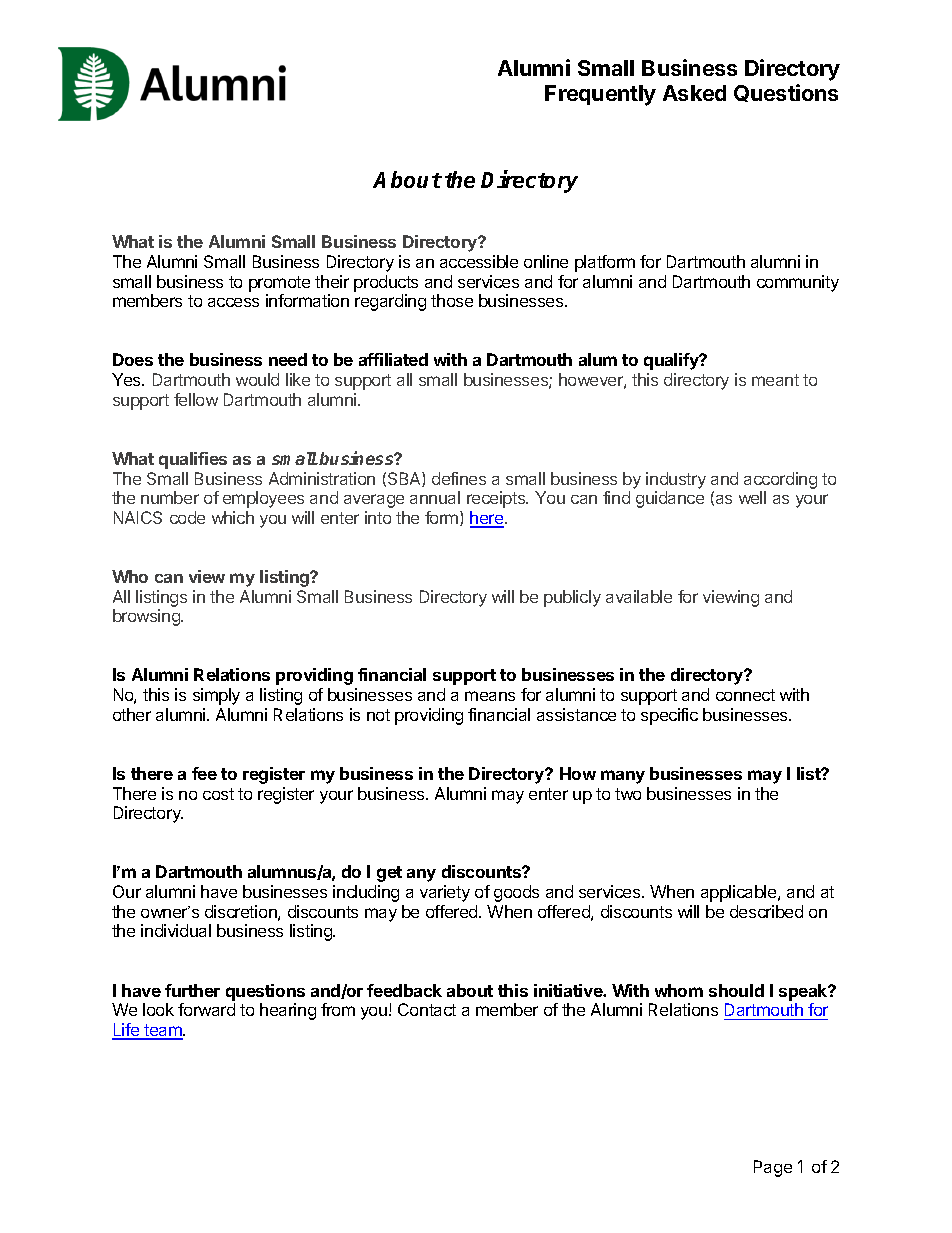 The image size is (952, 1233). I want to click on Asked, so click(694, 93).
